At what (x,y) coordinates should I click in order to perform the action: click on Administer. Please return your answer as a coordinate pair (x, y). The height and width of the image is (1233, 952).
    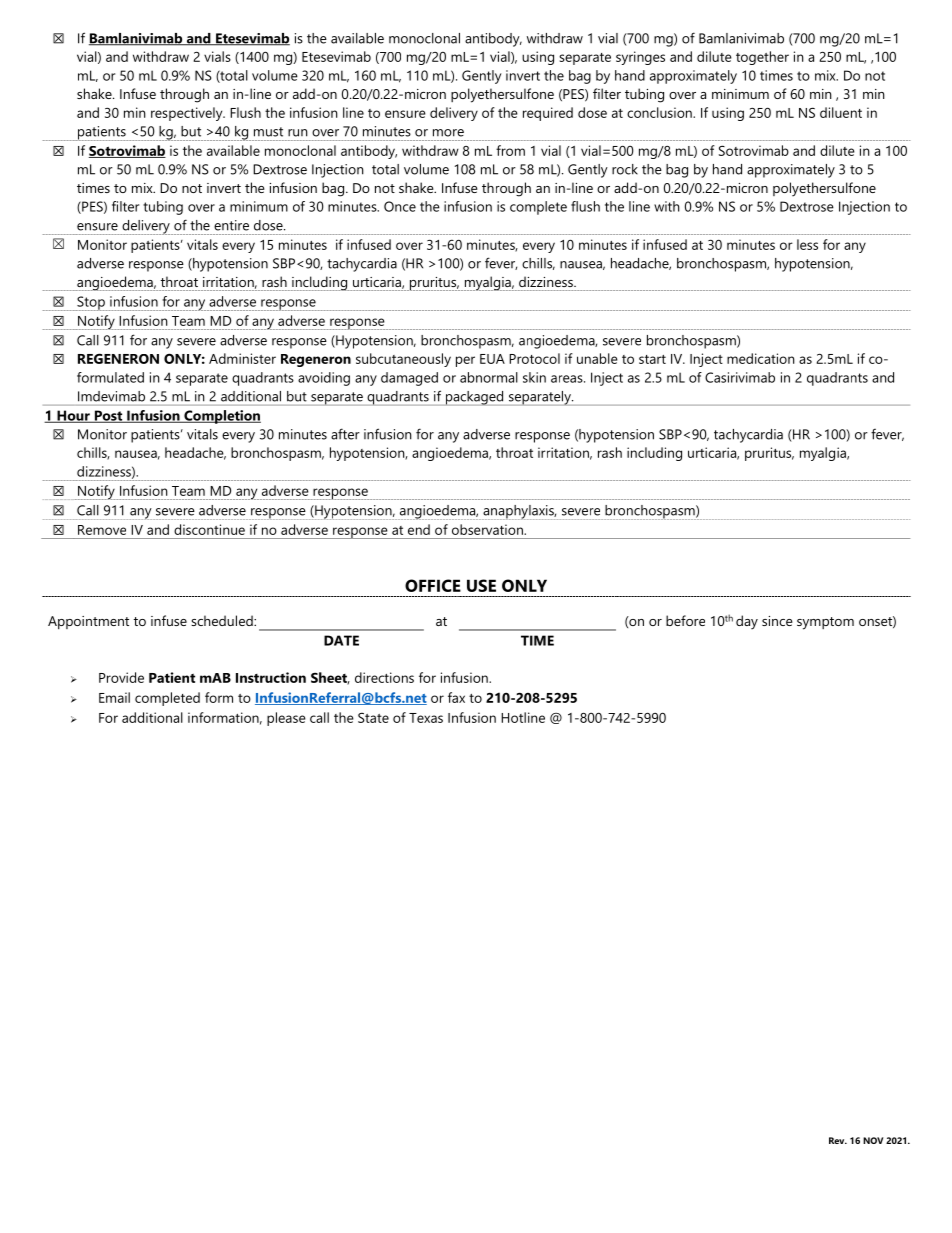
    Looking at the image, I should click on (242, 358).
